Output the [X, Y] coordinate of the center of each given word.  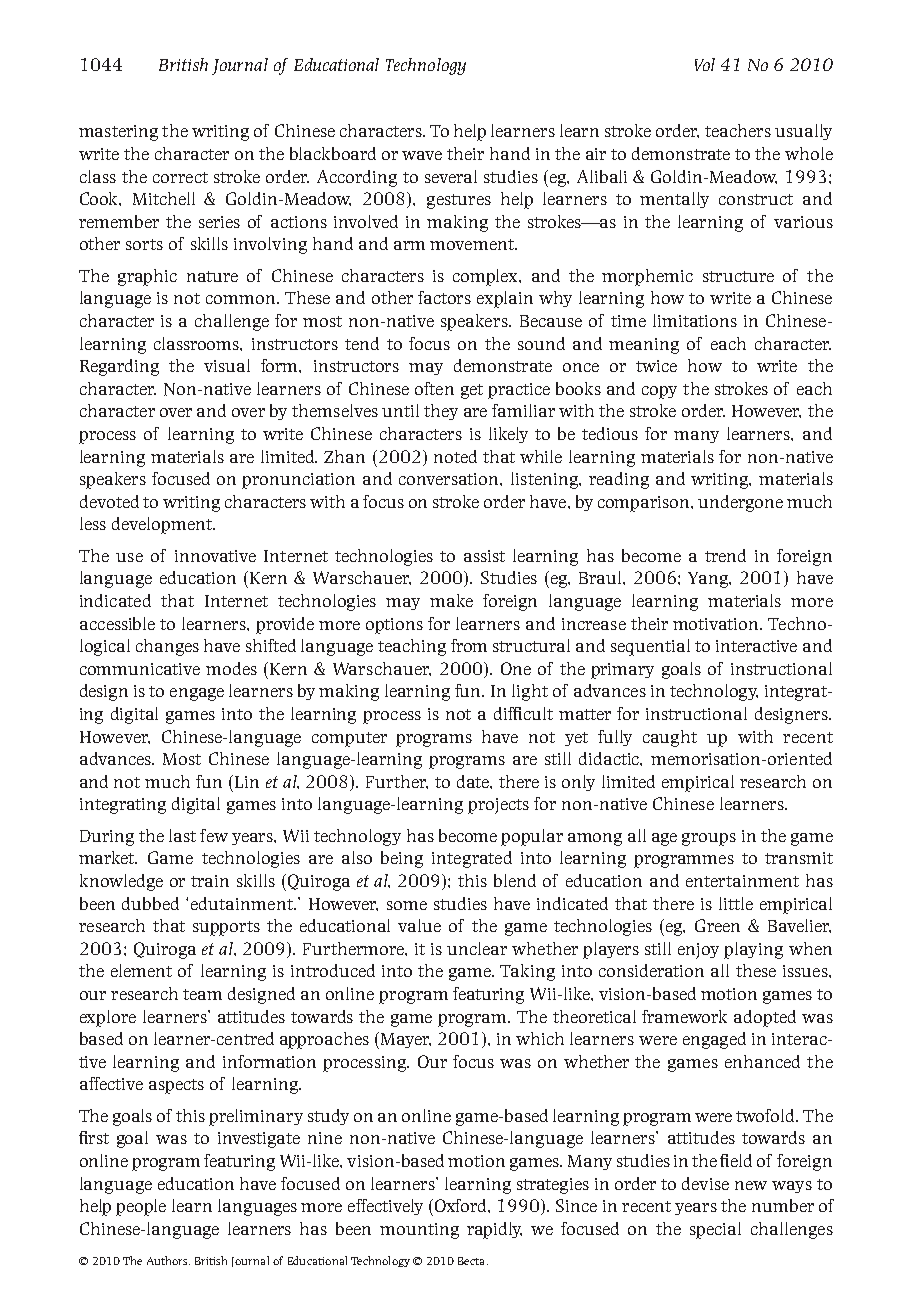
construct [756, 199]
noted [455, 456]
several [451, 176]
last [182, 835]
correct [180, 177]
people [141, 1207]
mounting [419, 1231]
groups [709, 839]
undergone [740, 503]
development [163, 525]
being [402, 859]
